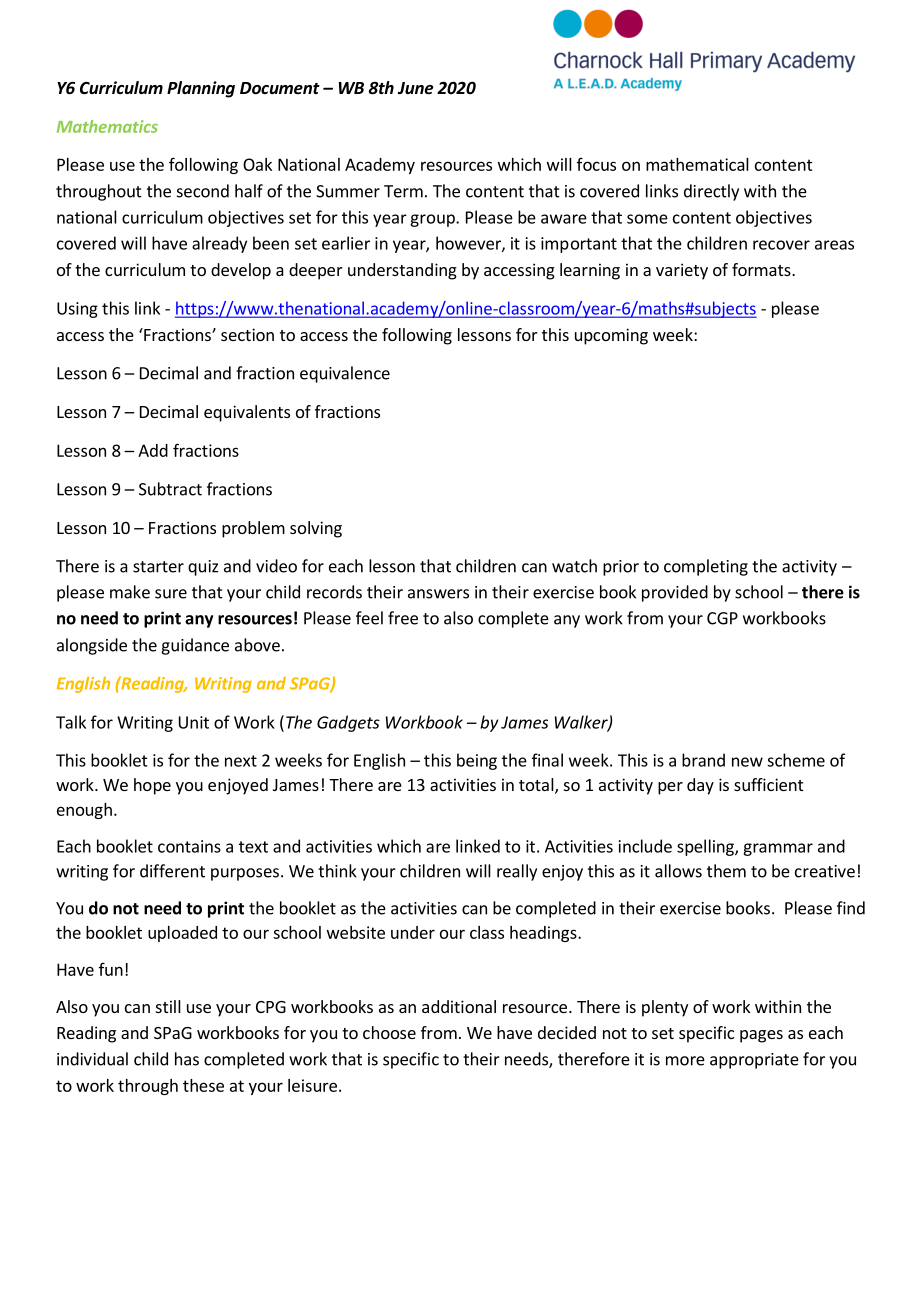 The image size is (924, 1308). I want to click on Subtract, so click(170, 489).
